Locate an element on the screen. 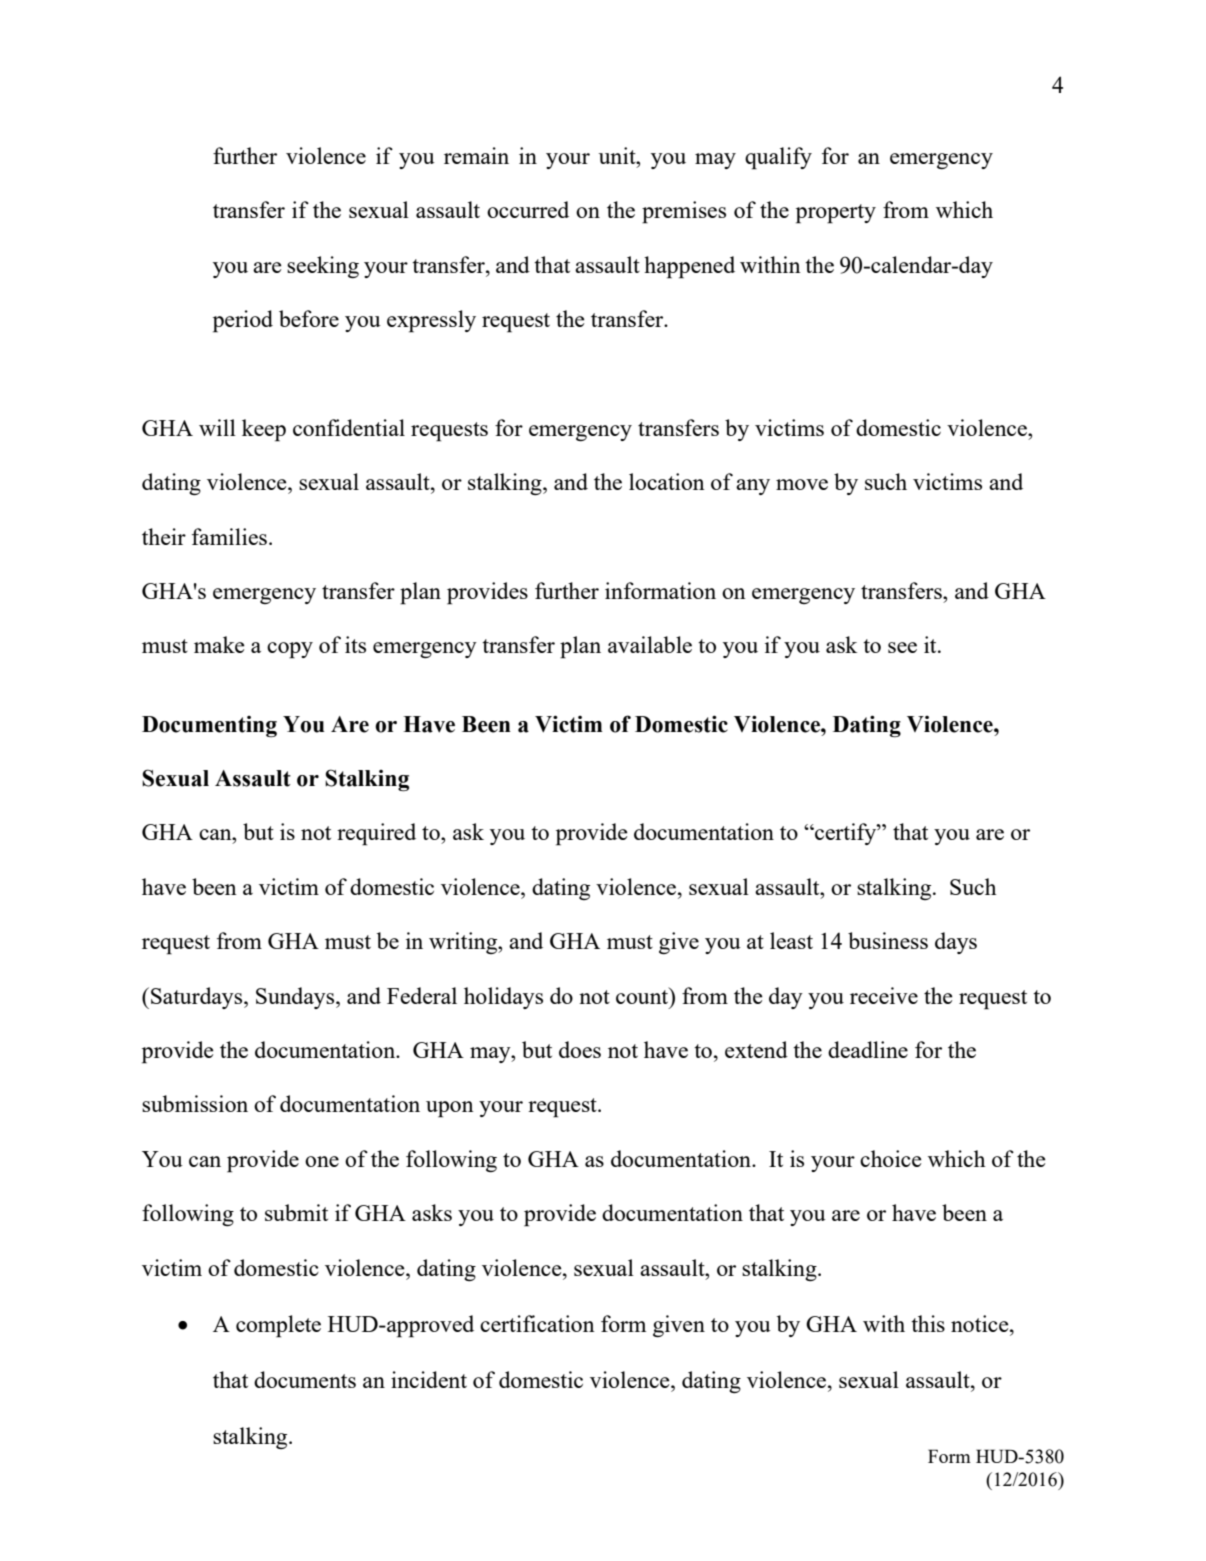 The image size is (1206, 1561). occurred is located at coordinates (528, 209).
